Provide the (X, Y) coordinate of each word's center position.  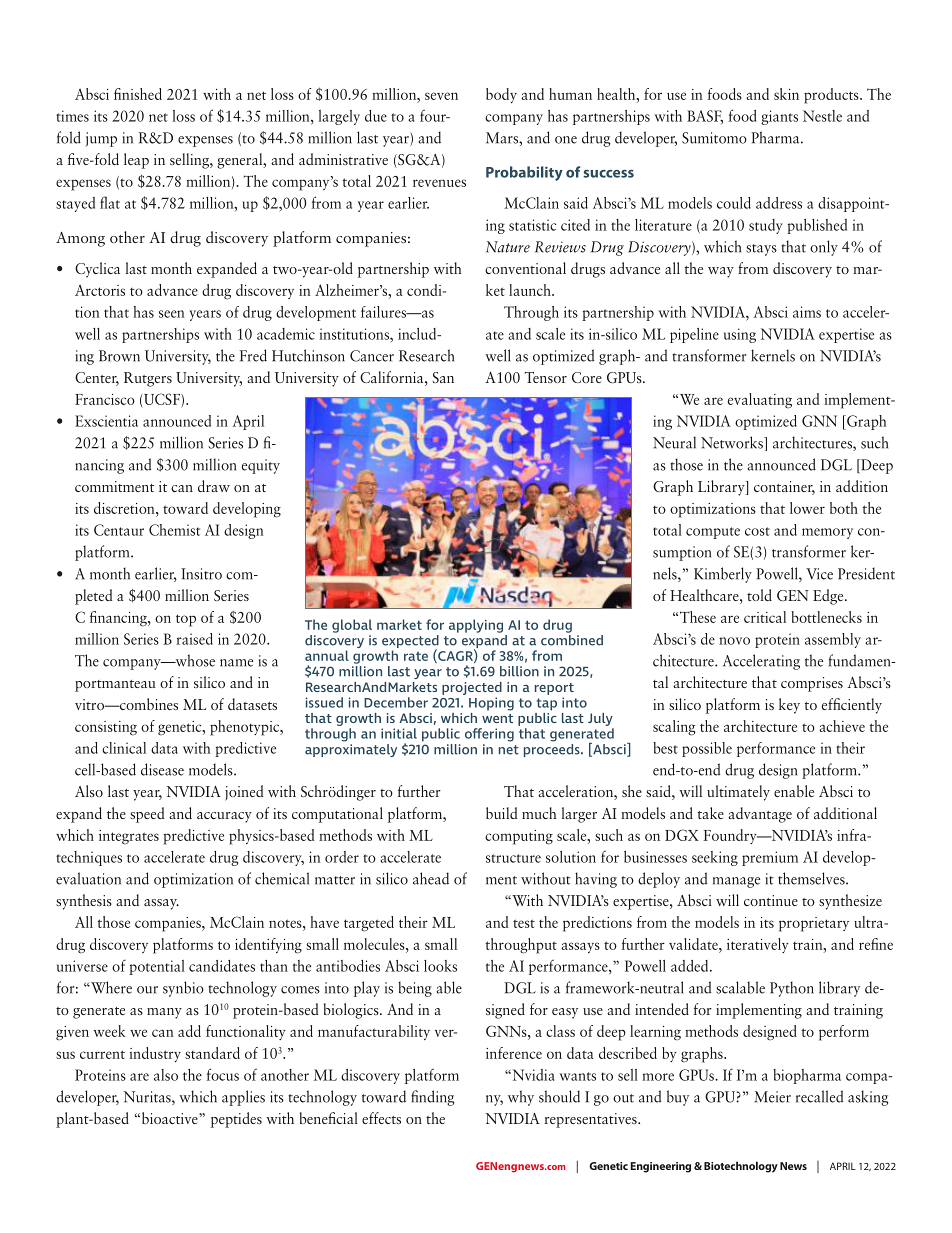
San (443, 377)
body (501, 95)
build (502, 813)
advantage (760, 815)
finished (138, 94)
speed (147, 815)
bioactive (169, 1118)
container (784, 488)
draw (214, 486)
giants (779, 117)
